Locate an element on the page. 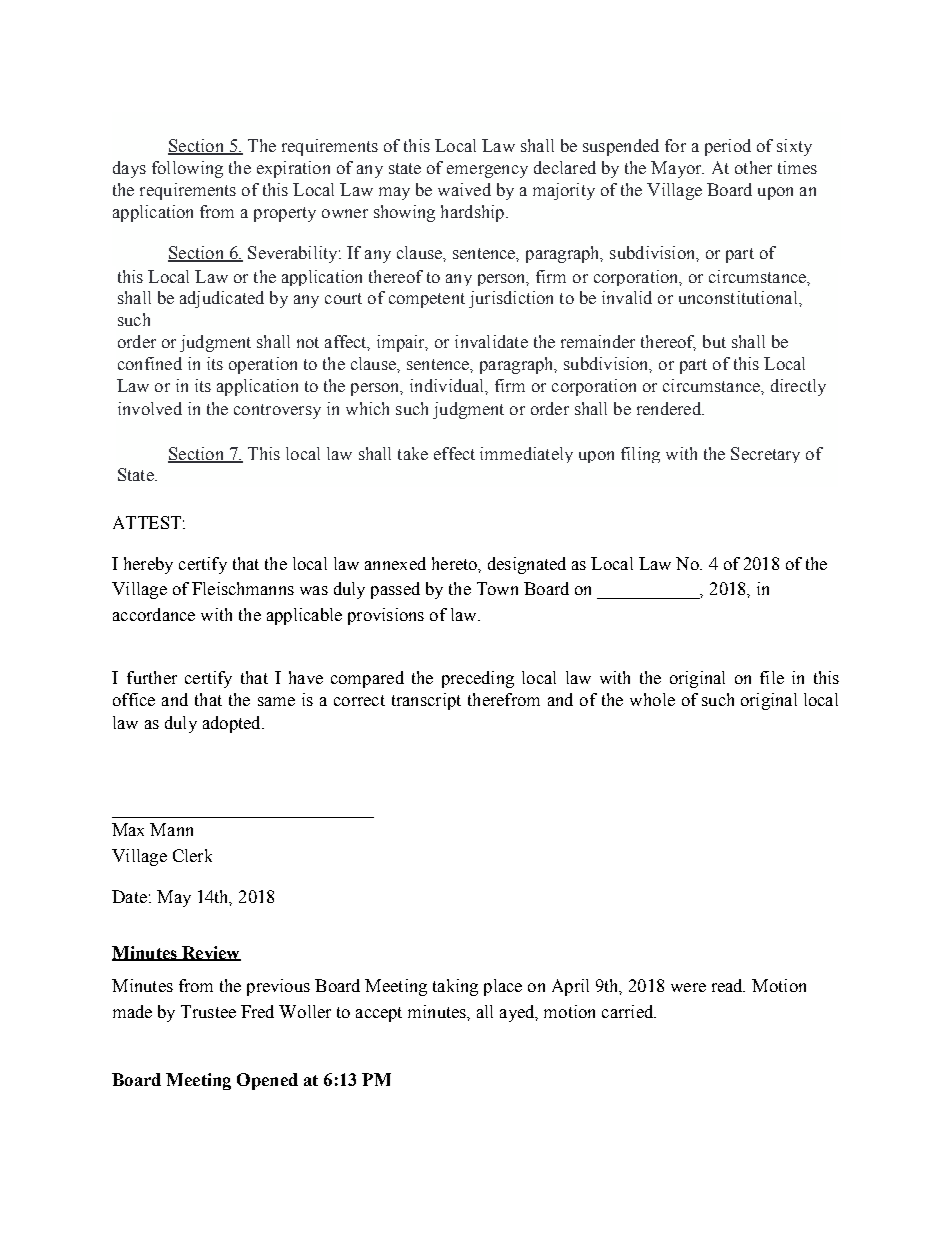 The width and height of the page is (952, 1233). preceding is located at coordinates (478, 679).
